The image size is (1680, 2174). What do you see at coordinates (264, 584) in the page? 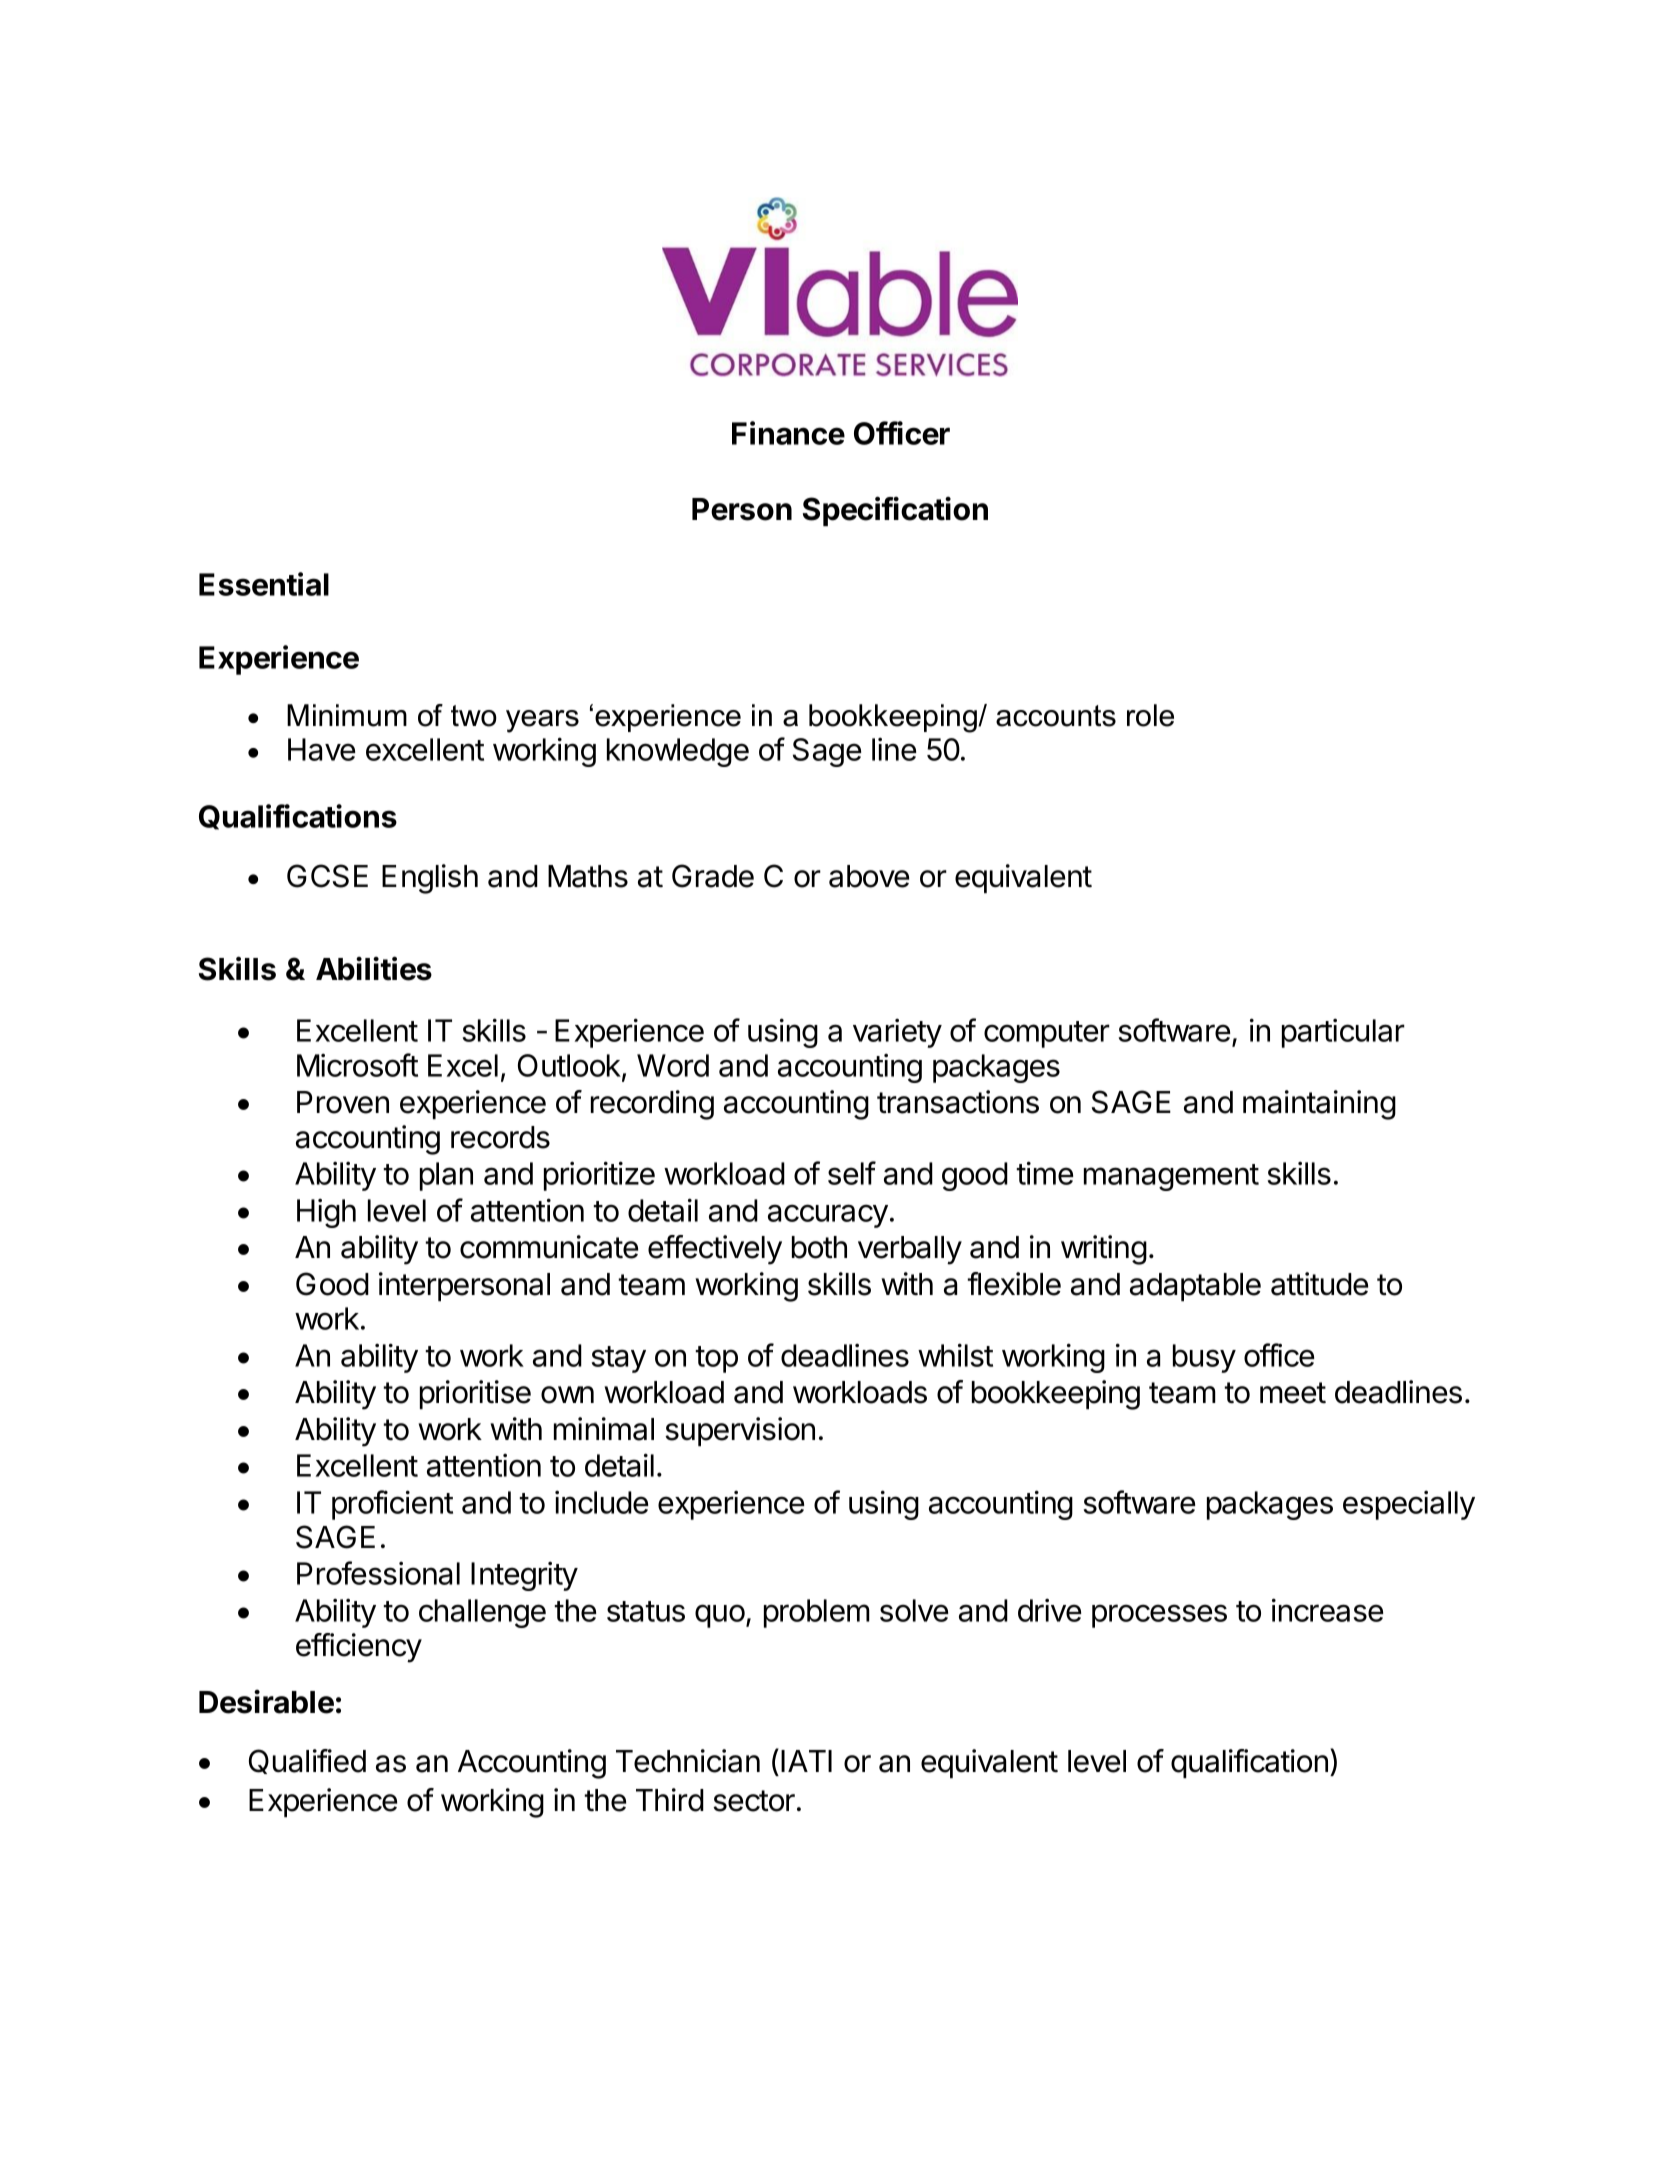
I see `Essential` at bounding box center [264, 584].
